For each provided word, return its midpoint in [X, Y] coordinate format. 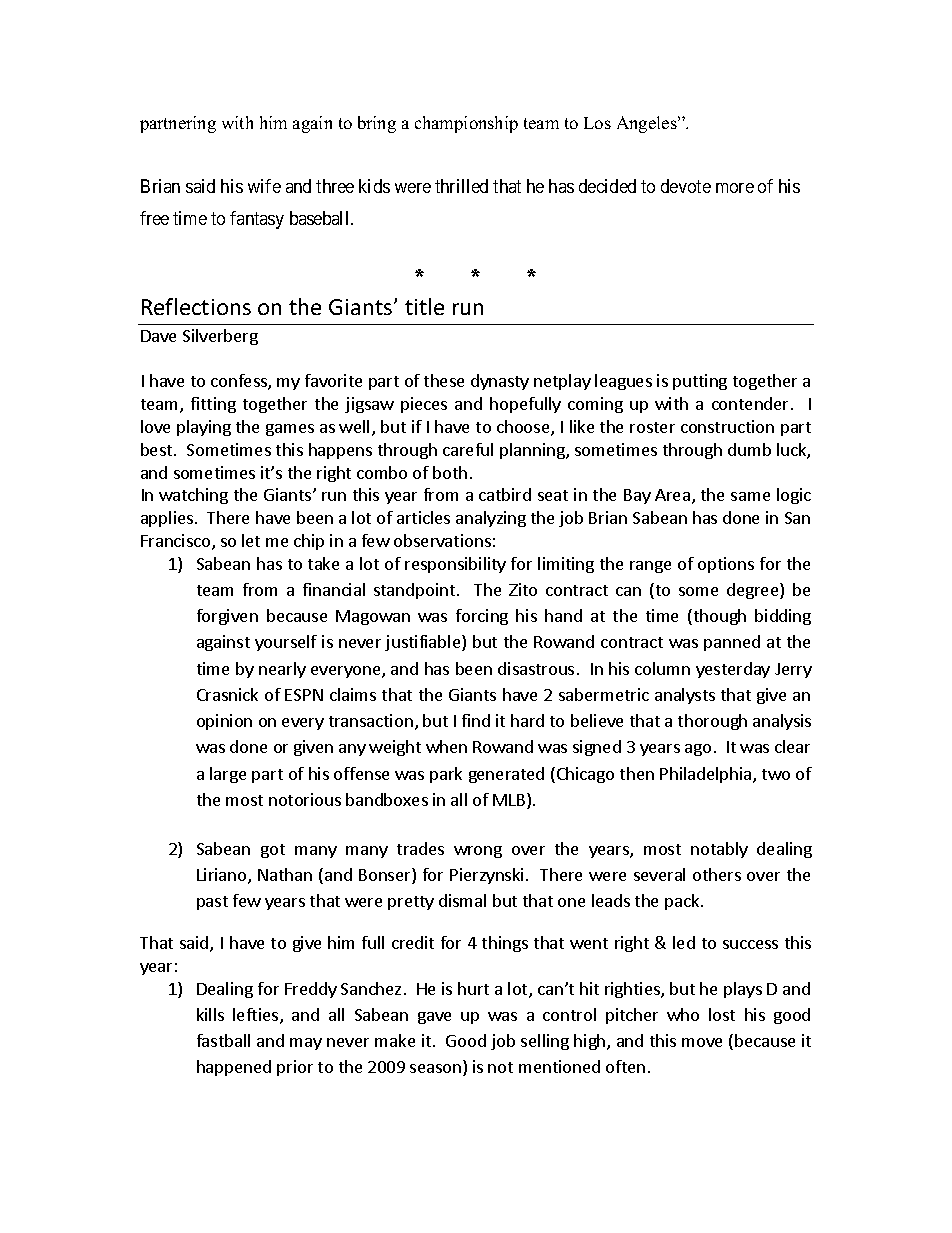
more [735, 188]
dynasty [500, 382]
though [718, 617]
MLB [510, 801]
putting [700, 382]
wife [264, 186]
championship [466, 124]
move [702, 1042]
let [251, 540]
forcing [482, 617]
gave [434, 1018]
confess [240, 382]
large [228, 775]
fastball [223, 1040]
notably [719, 850]
